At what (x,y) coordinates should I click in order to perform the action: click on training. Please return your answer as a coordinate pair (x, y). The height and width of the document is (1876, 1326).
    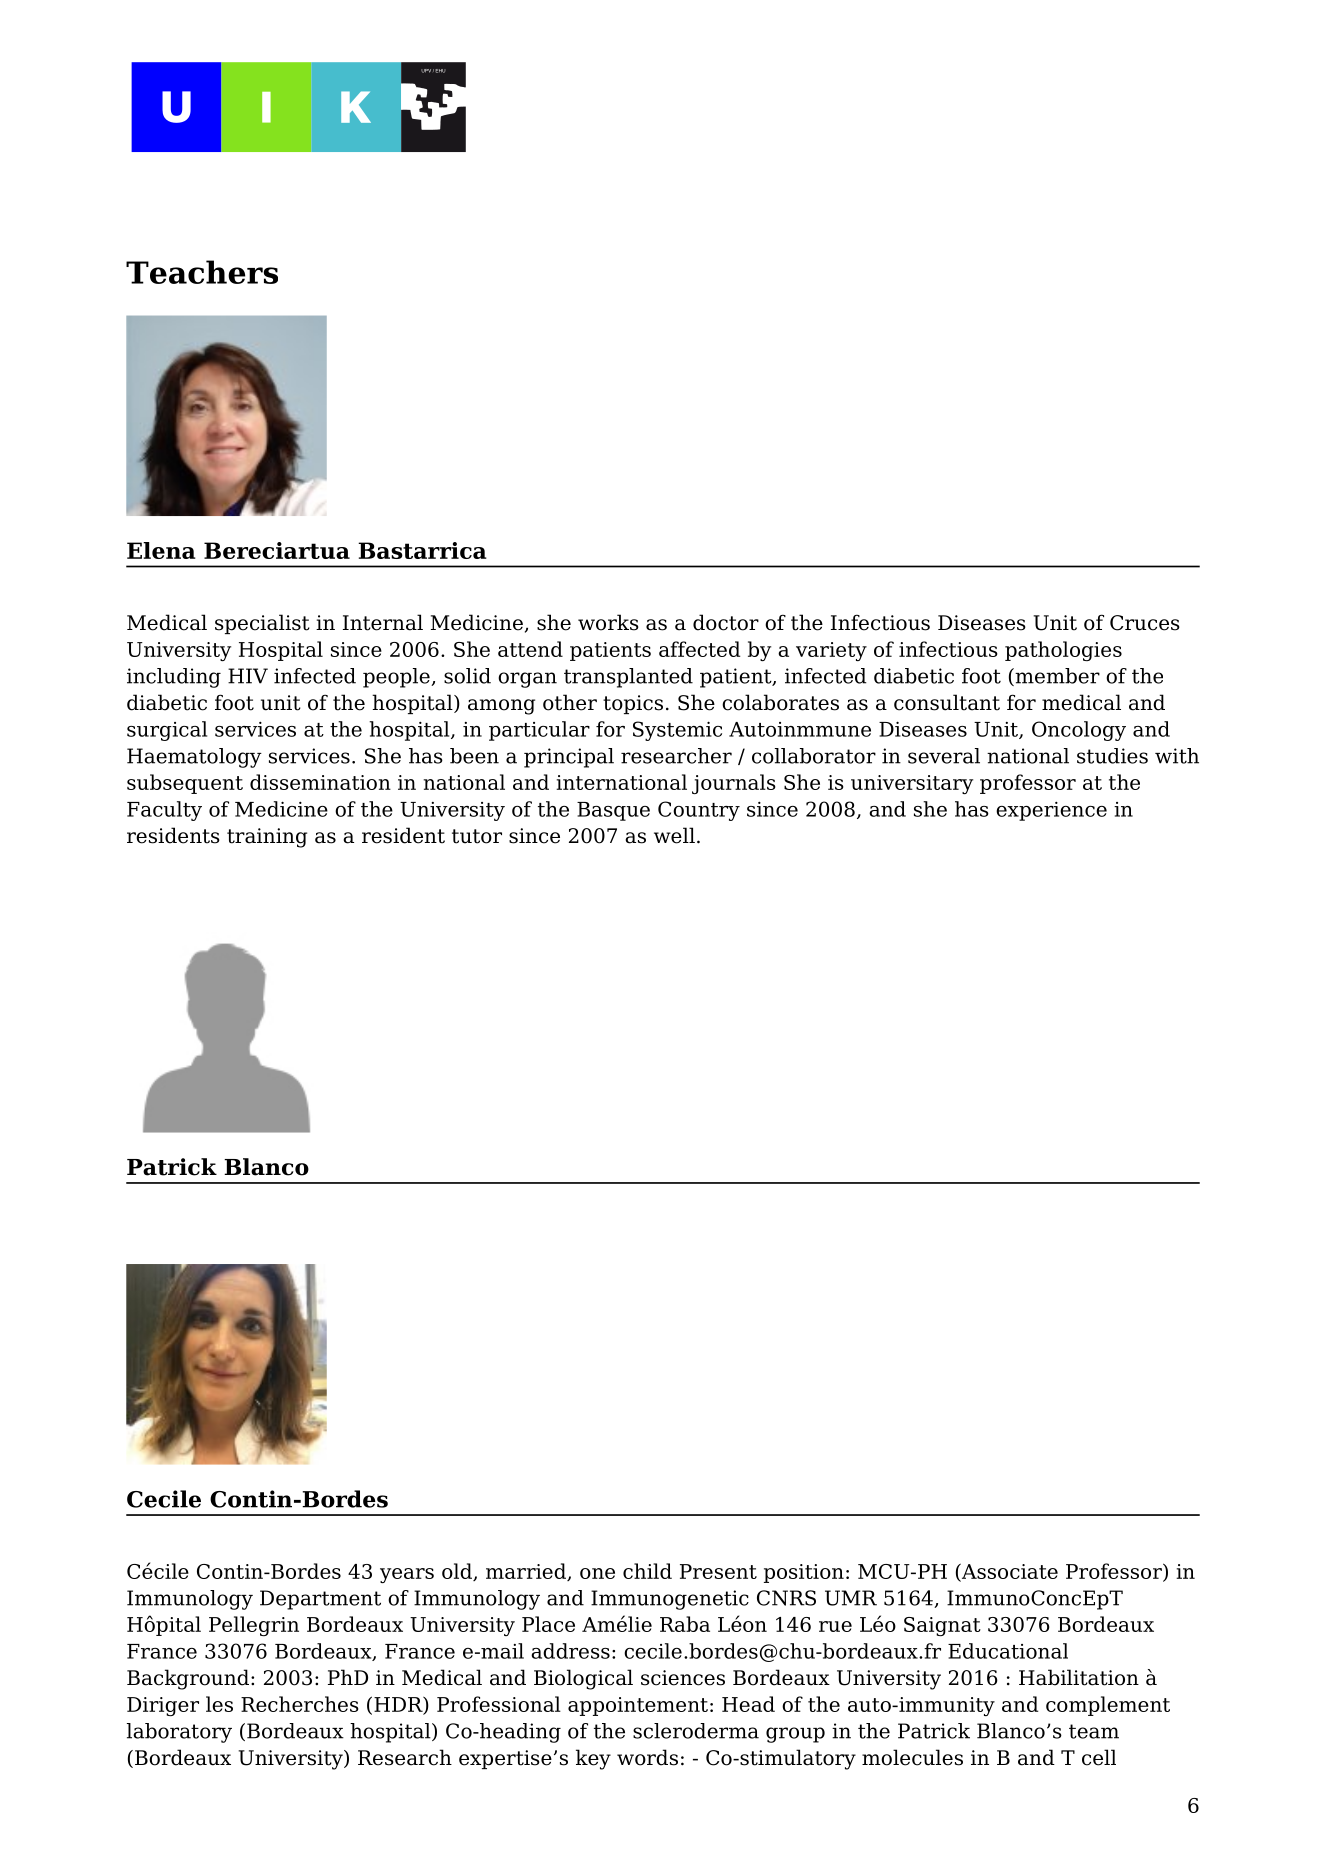
    Looking at the image, I should click on (267, 838).
